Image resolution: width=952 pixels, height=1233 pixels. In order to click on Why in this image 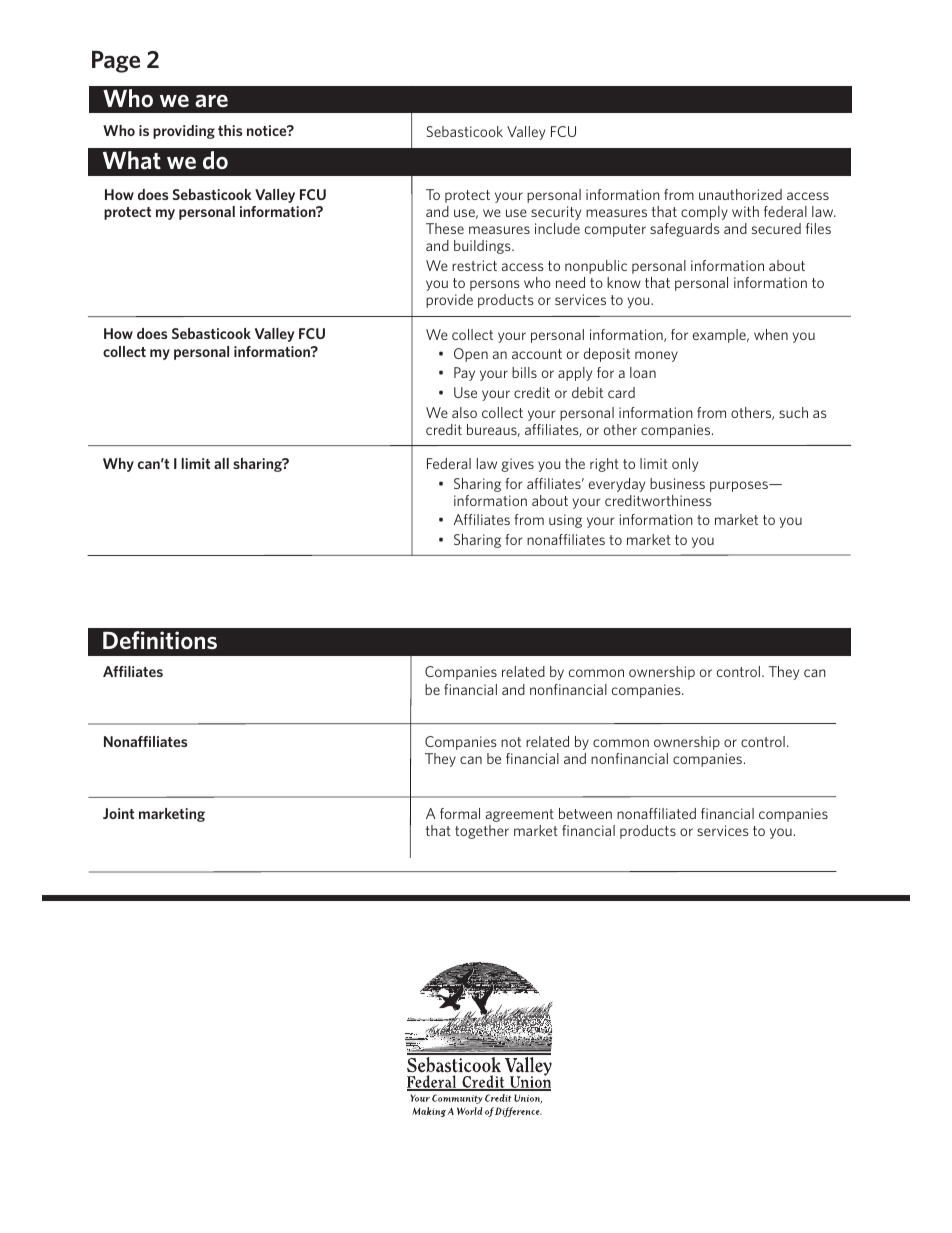, I will do `click(118, 465)`.
